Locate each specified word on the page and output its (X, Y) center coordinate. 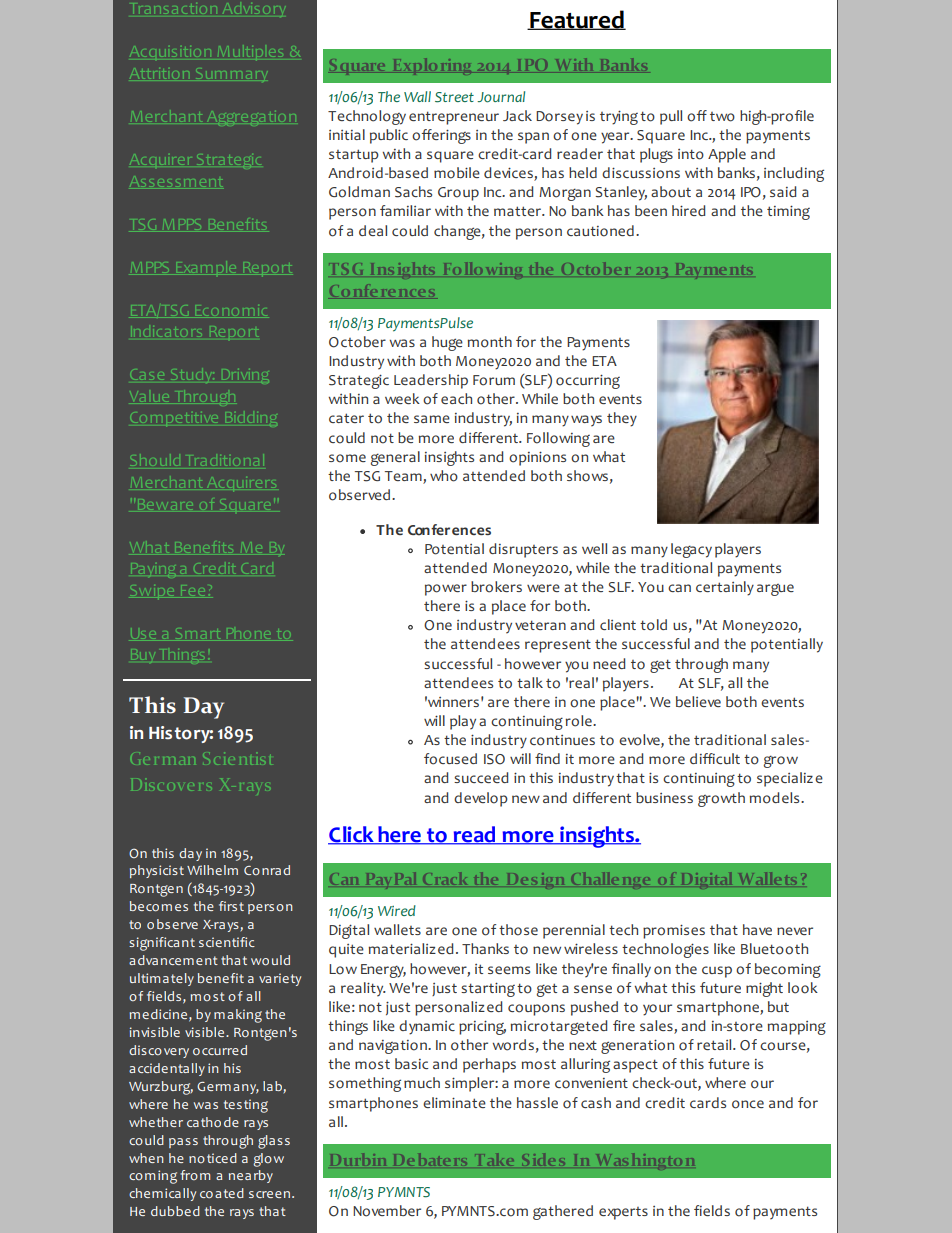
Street (454, 97)
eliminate (454, 1102)
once (748, 1104)
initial (347, 134)
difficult (715, 758)
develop (481, 799)
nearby (251, 1176)
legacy (691, 550)
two (722, 117)
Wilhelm (212, 870)
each (456, 398)
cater (346, 418)
